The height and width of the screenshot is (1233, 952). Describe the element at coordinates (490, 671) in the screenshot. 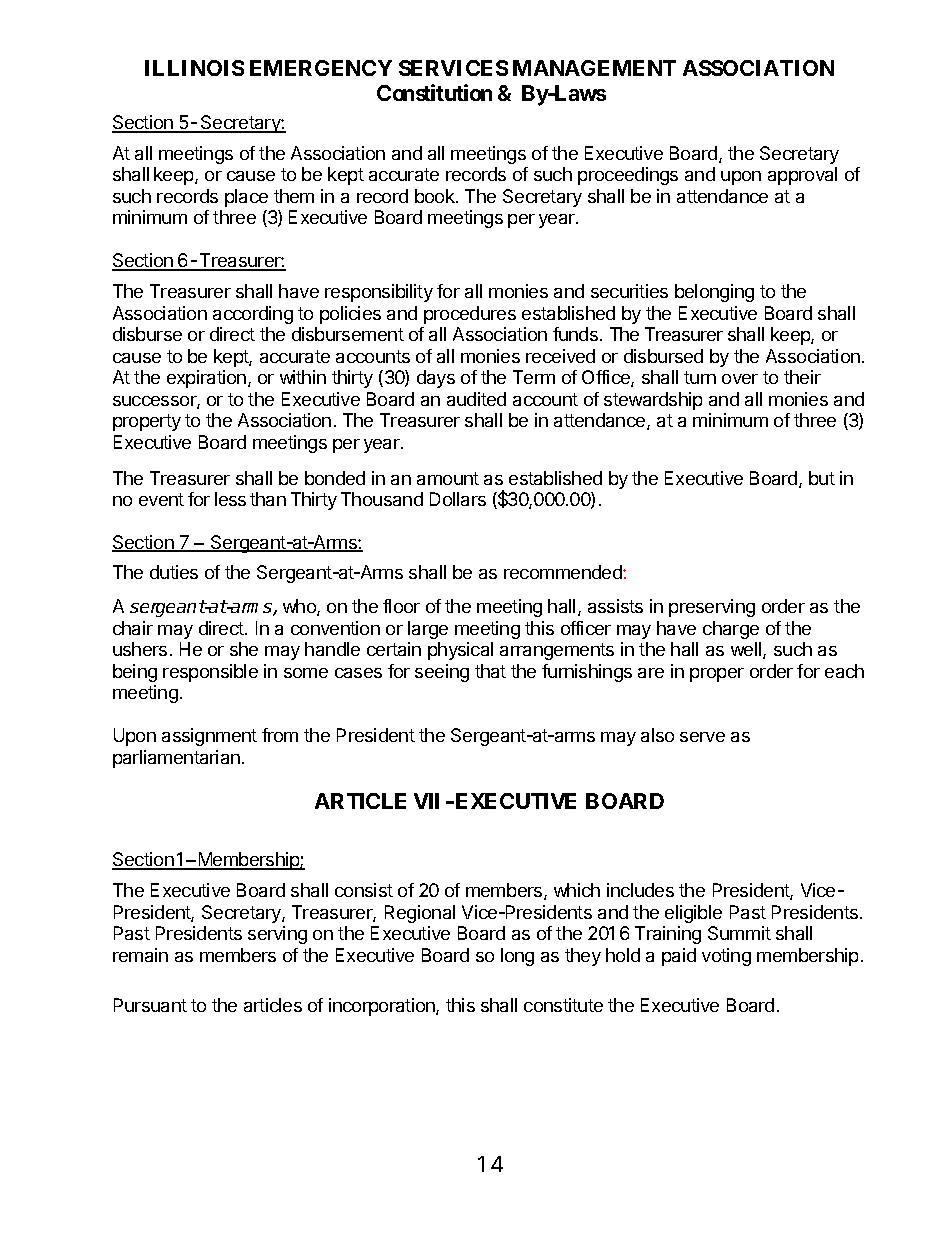

I see `that` at that location.
